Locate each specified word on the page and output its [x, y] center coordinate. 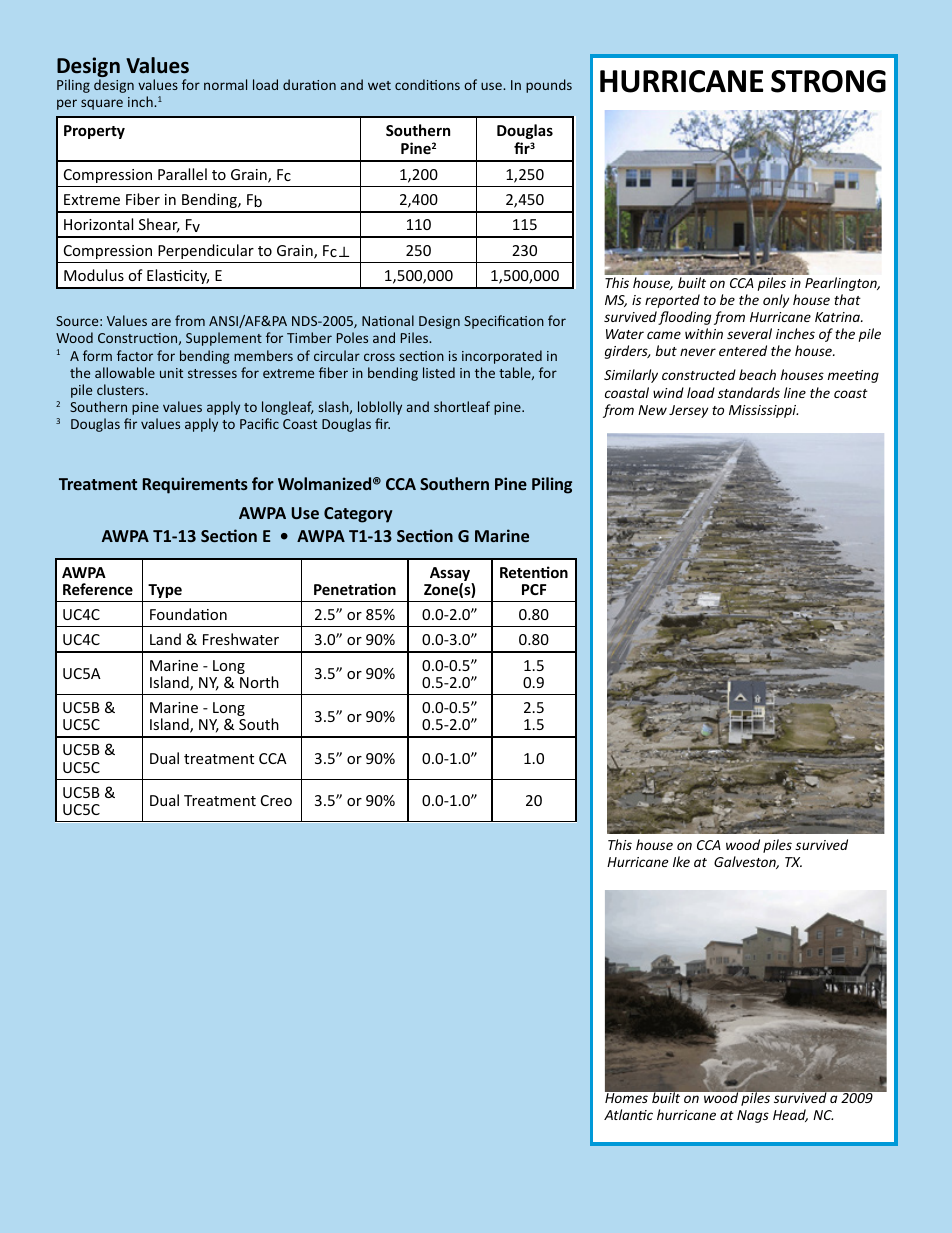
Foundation [188, 614]
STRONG [828, 81]
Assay [451, 575]
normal [225, 84]
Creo [276, 800]
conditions [427, 84]
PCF [534, 589]
